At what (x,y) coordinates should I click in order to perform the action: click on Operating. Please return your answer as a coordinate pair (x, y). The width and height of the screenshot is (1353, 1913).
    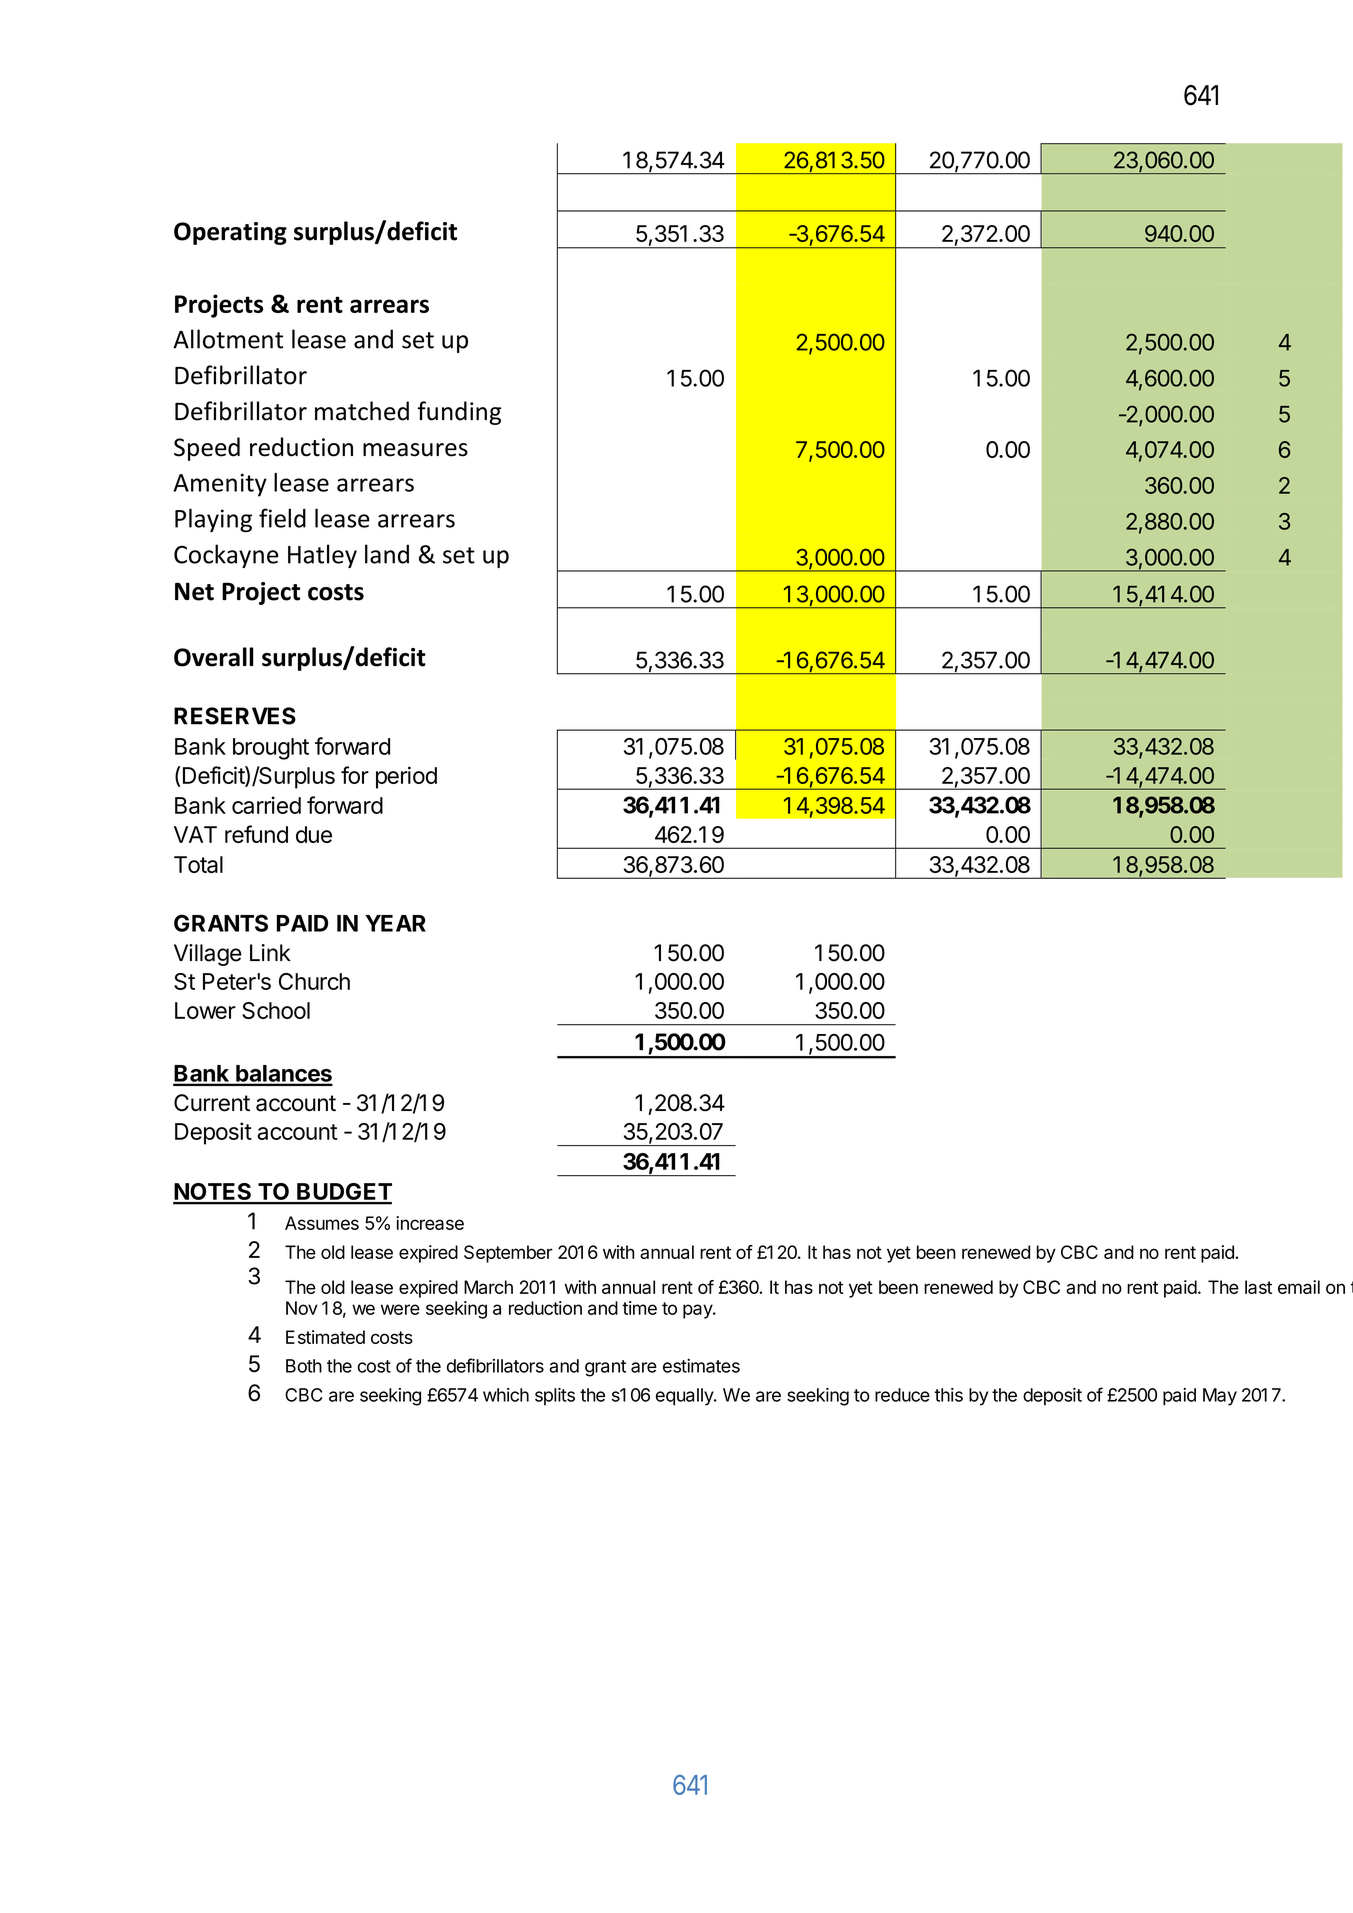
    Looking at the image, I should click on (230, 233).
